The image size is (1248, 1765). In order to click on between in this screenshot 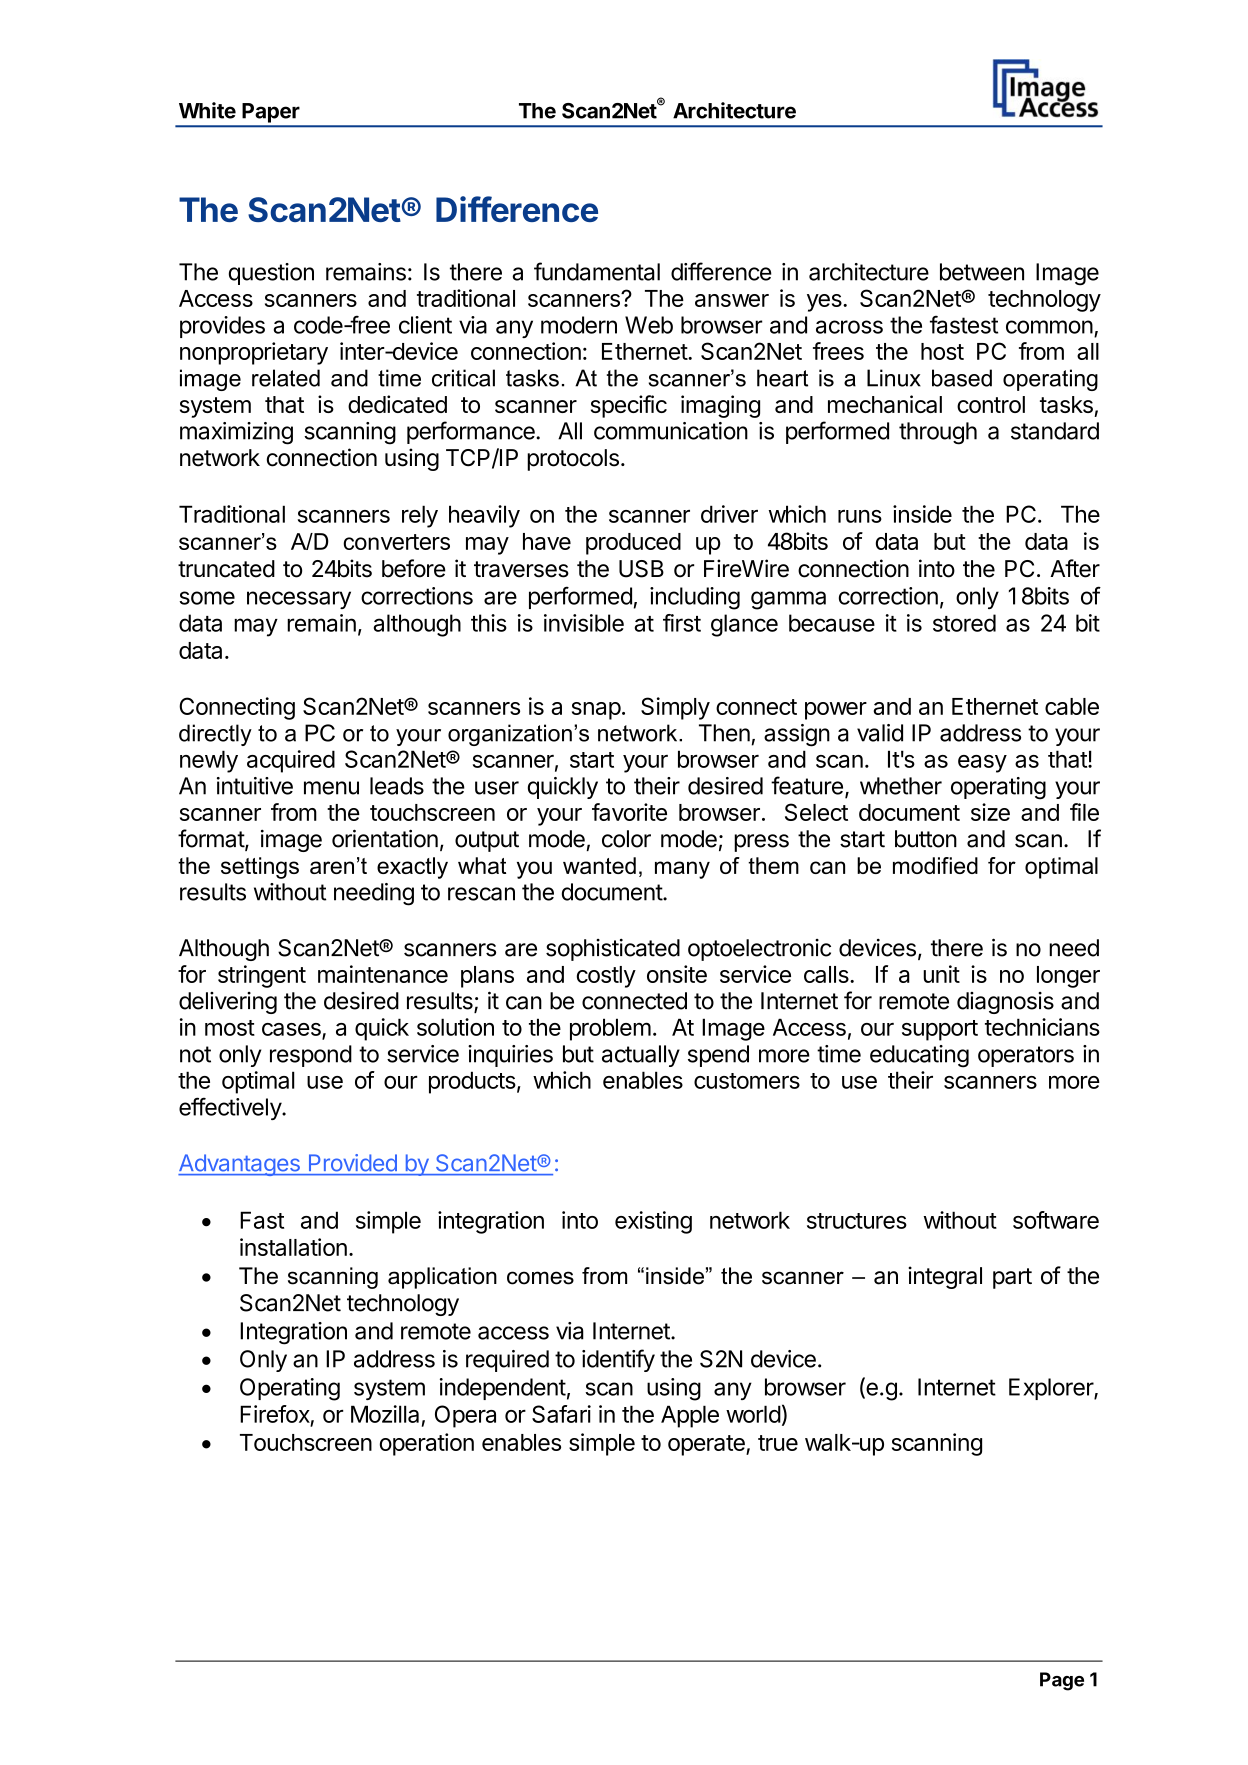, I will do `click(982, 272)`.
